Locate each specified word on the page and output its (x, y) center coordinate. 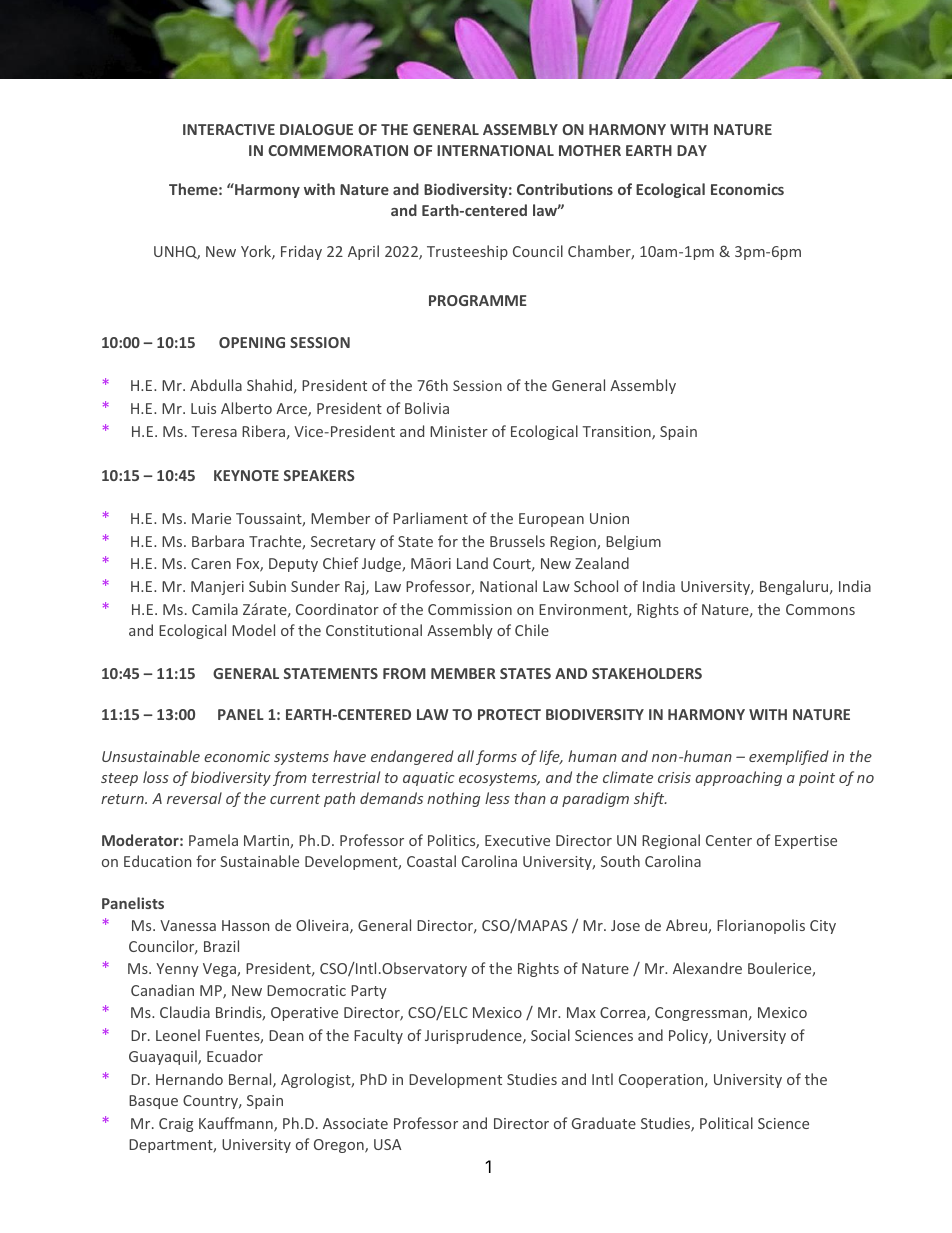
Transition (617, 433)
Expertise (806, 842)
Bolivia (427, 408)
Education (157, 861)
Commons (820, 609)
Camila (215, 609)
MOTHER (590, 150)
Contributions (565, 189)
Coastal (431, 861)
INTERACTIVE (229, 129)
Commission (470, 609)
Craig (176, 1125)
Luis (203, 408)
